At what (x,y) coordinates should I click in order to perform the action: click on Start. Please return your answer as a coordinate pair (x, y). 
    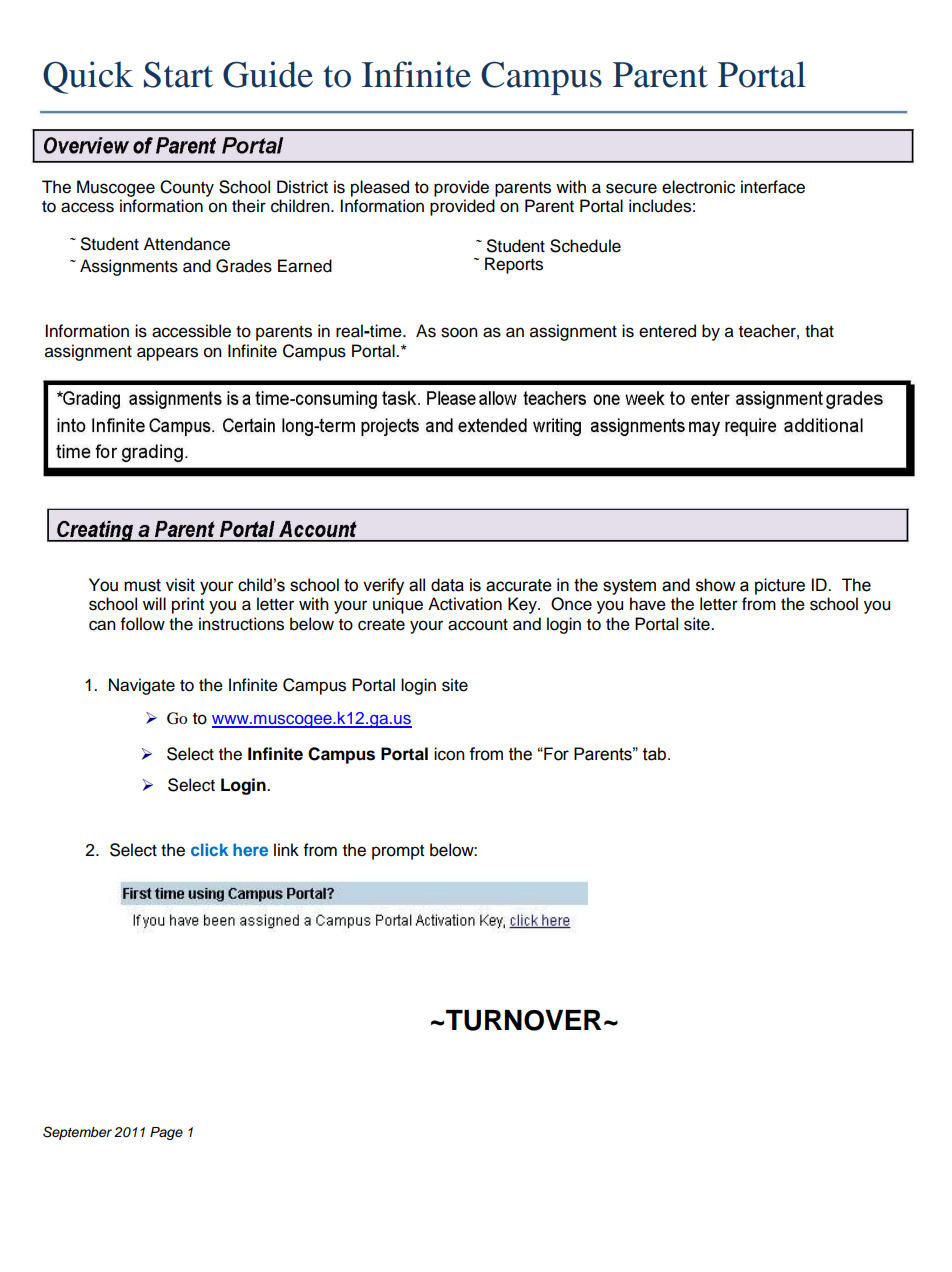
    Looking at the image, I should click on (178, 75).
